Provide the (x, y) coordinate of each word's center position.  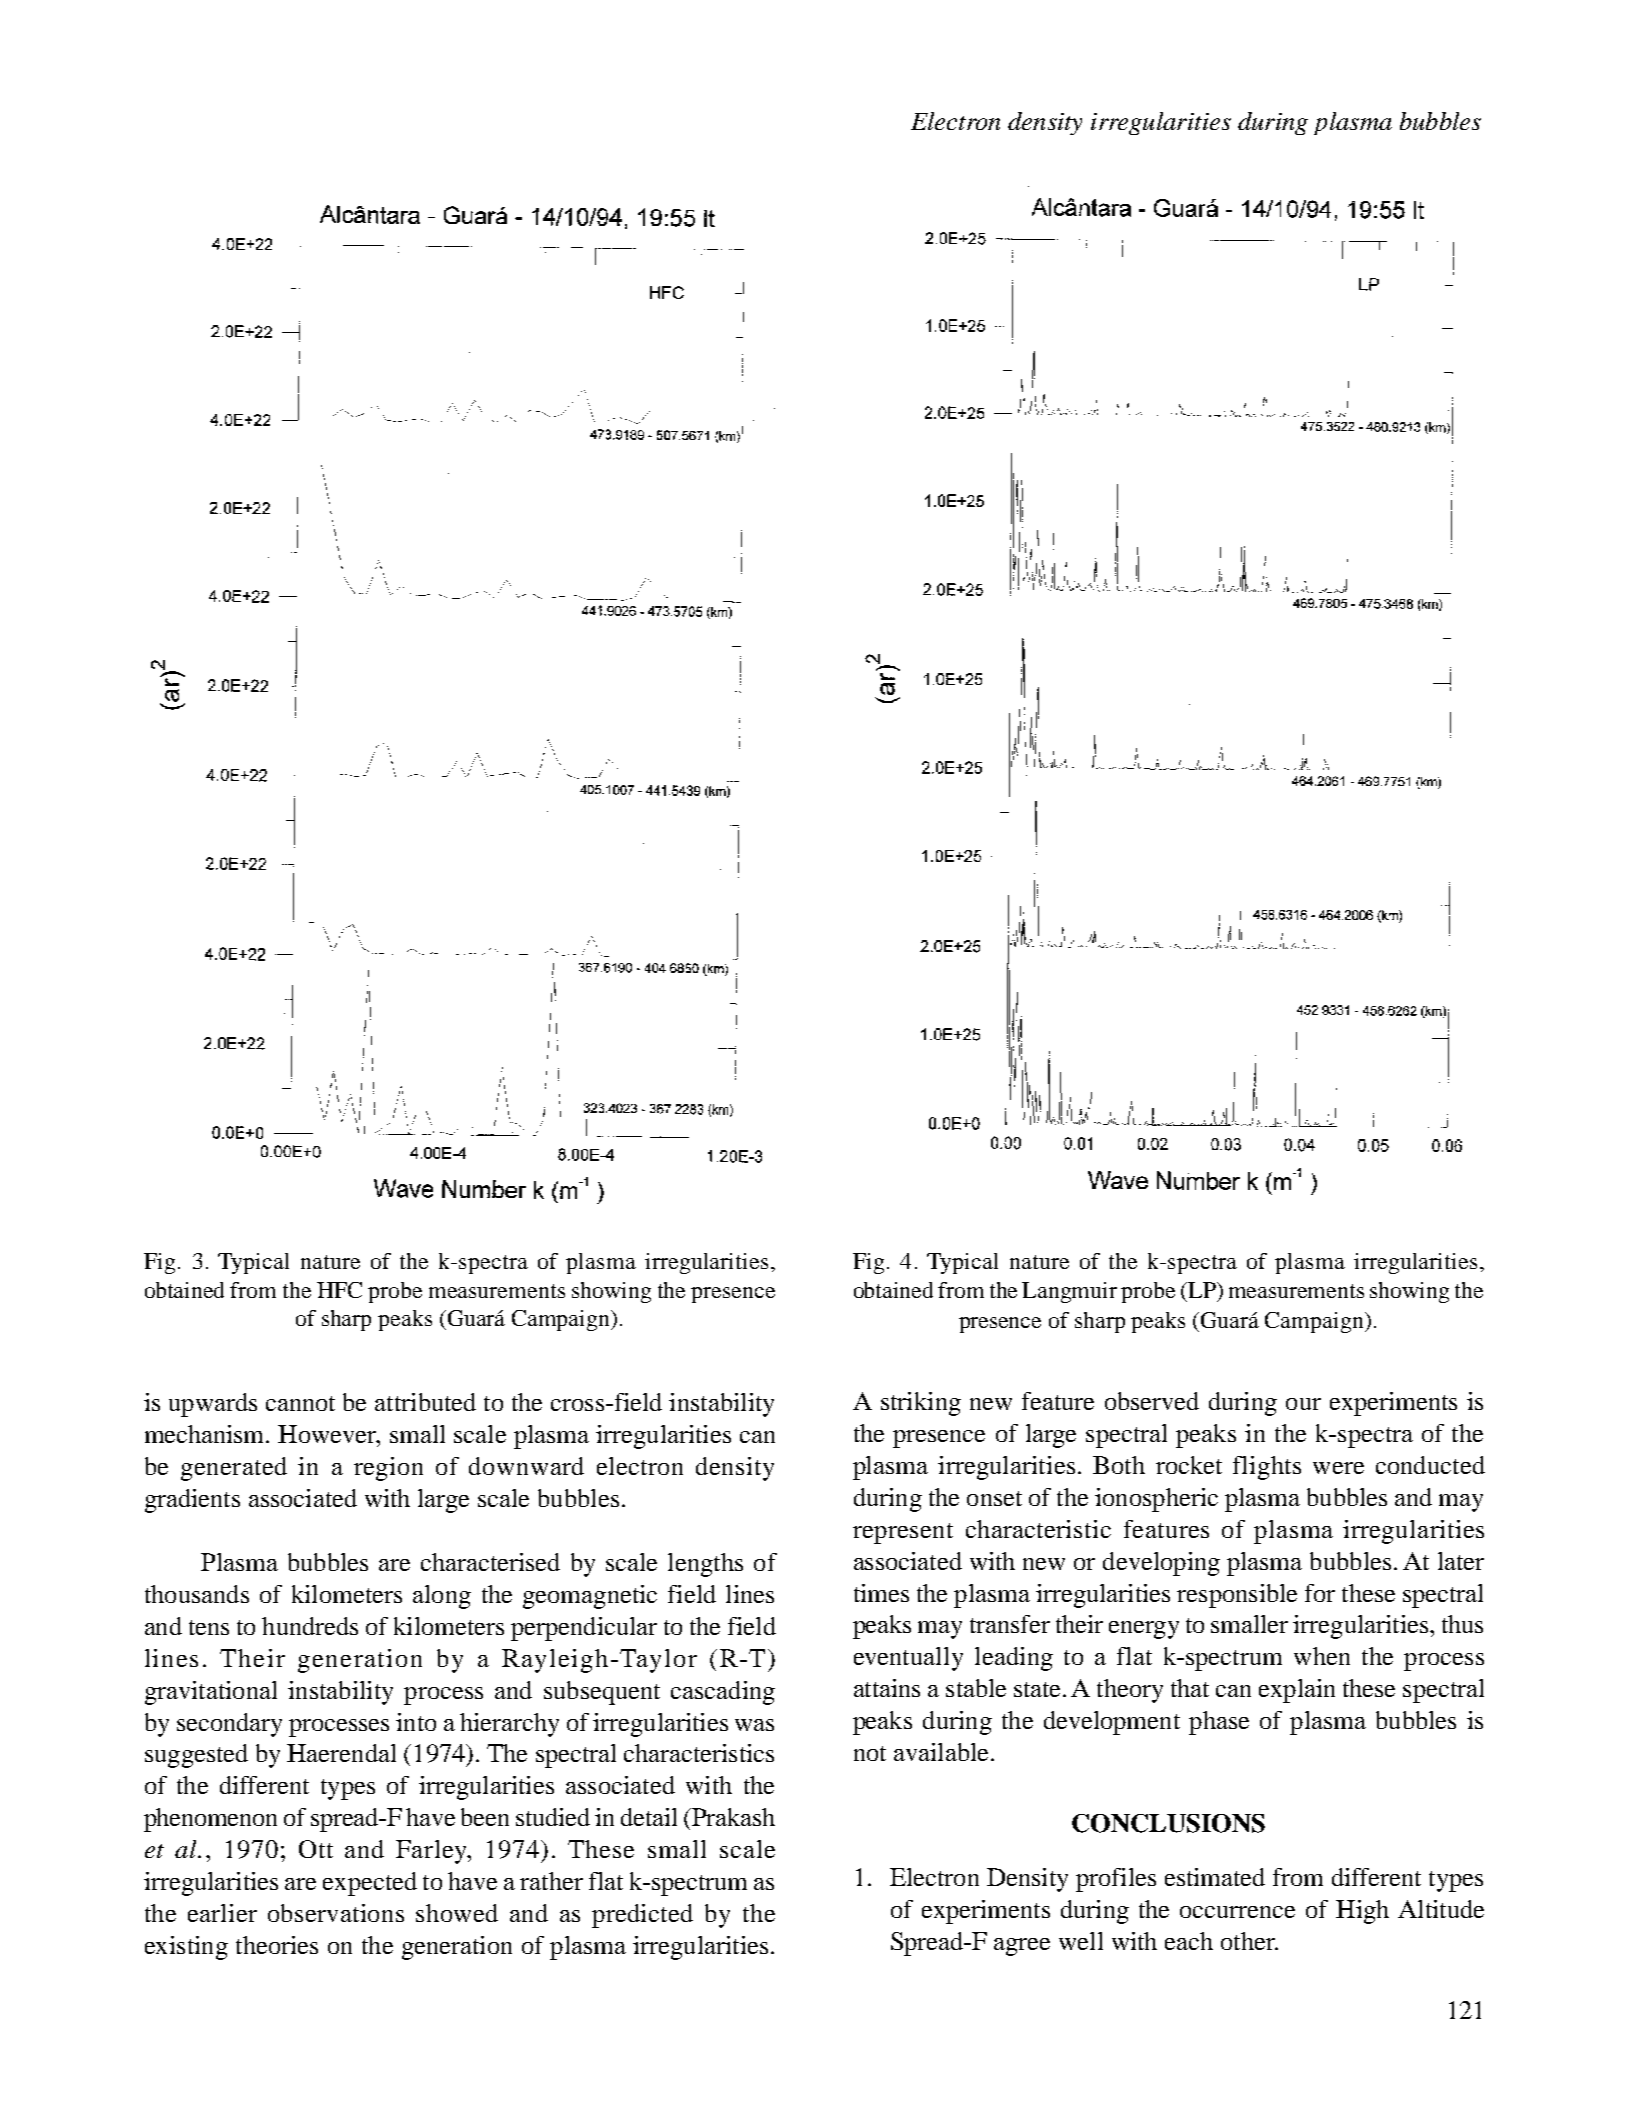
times (881, 1593)
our (1303, 1404)
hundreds (310, 1626)
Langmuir (1069, 1292)
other (1249, 1941)
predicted (642, 1916)
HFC (339, 1290)
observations (336, 1913)
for (1320, 1593)
